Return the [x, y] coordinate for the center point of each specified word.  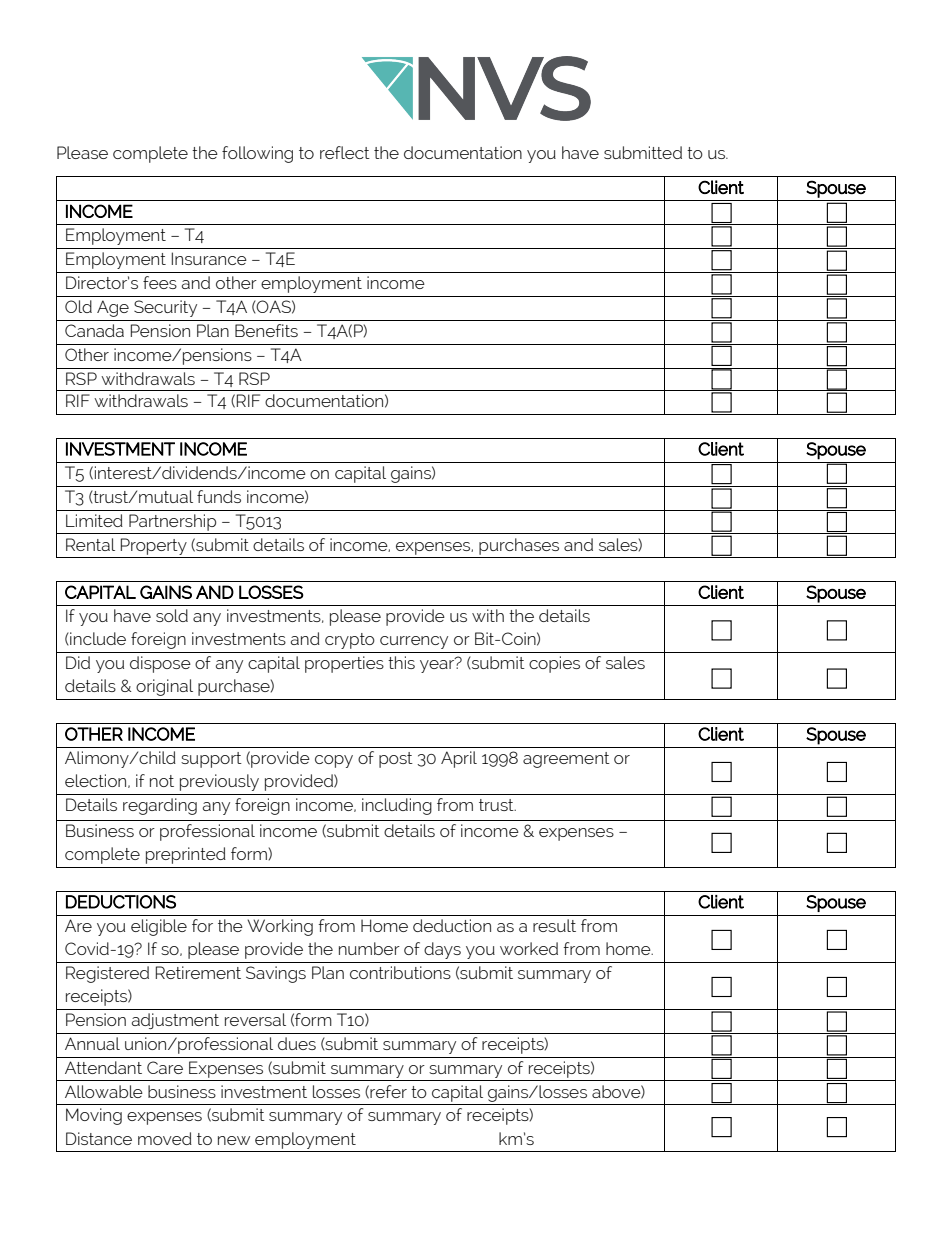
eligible [159, 927]
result [554, 925]
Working [280, 927]
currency [414, 642]
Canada [94, 330]
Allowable [104, 1091]
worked [529, 948]
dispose [160, 664]
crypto [350, 641]
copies [554, 664]
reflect [345, 152]
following [257, 154]
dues [297, 1043]
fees [160, 282]
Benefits [266, 330]
